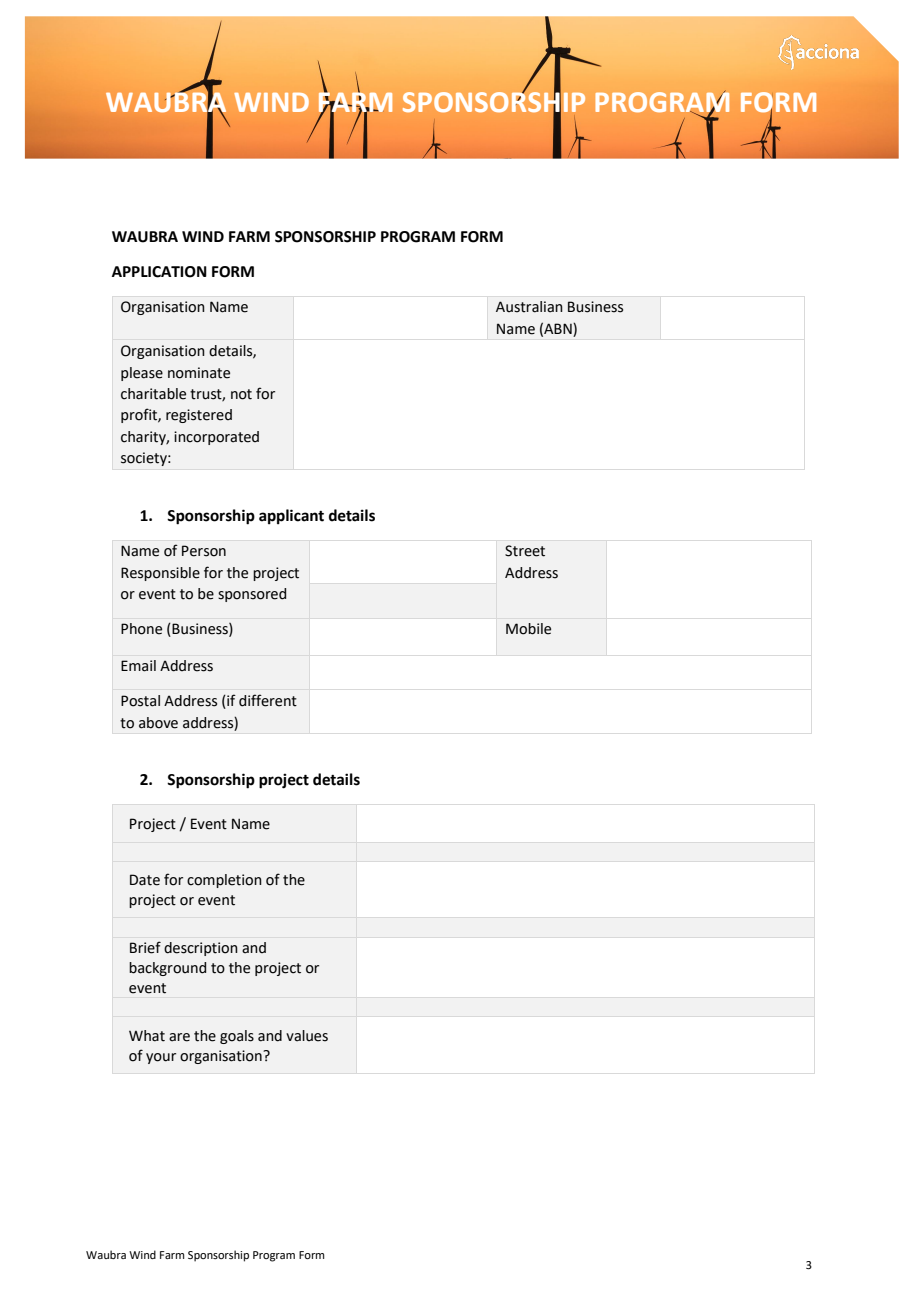 This screenshot has width=924, height=1308. Describe the element at coordinates (307, 1036) in the screenshot. I see `values` at that location.
